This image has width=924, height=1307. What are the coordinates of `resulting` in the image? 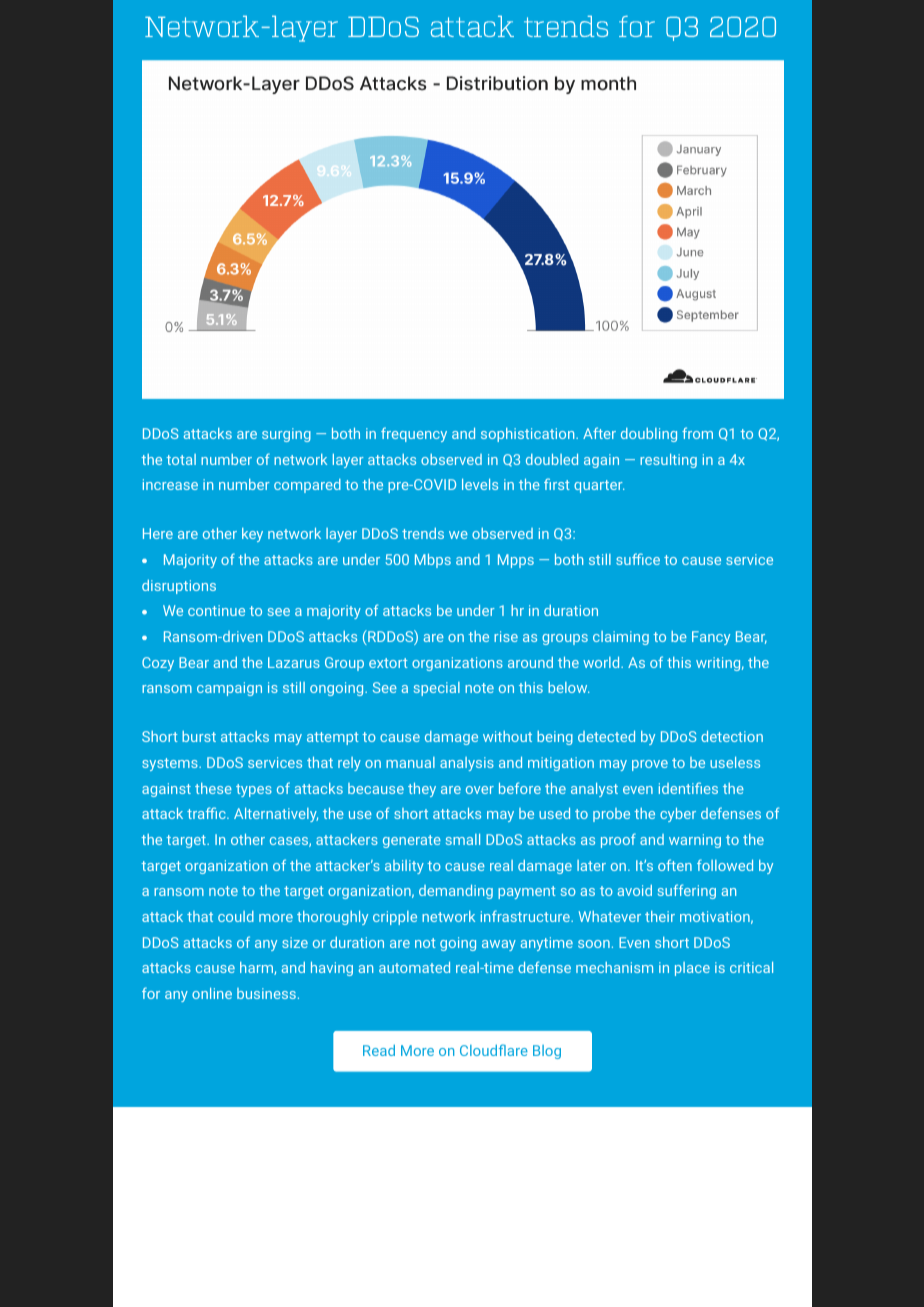 It's located at (668, 461).
